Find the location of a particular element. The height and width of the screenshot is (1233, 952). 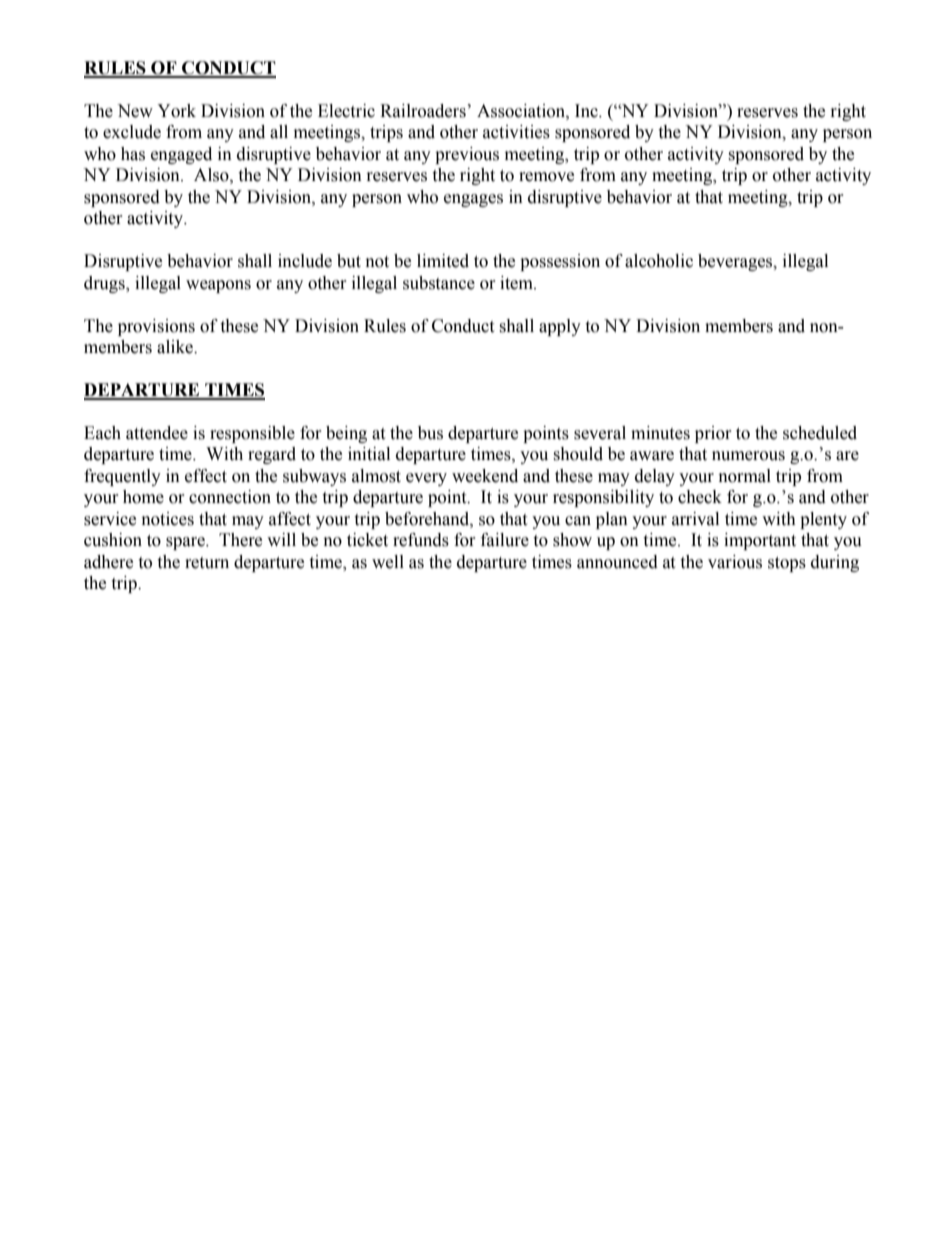

attendee is located at coordinates (157, 433).
